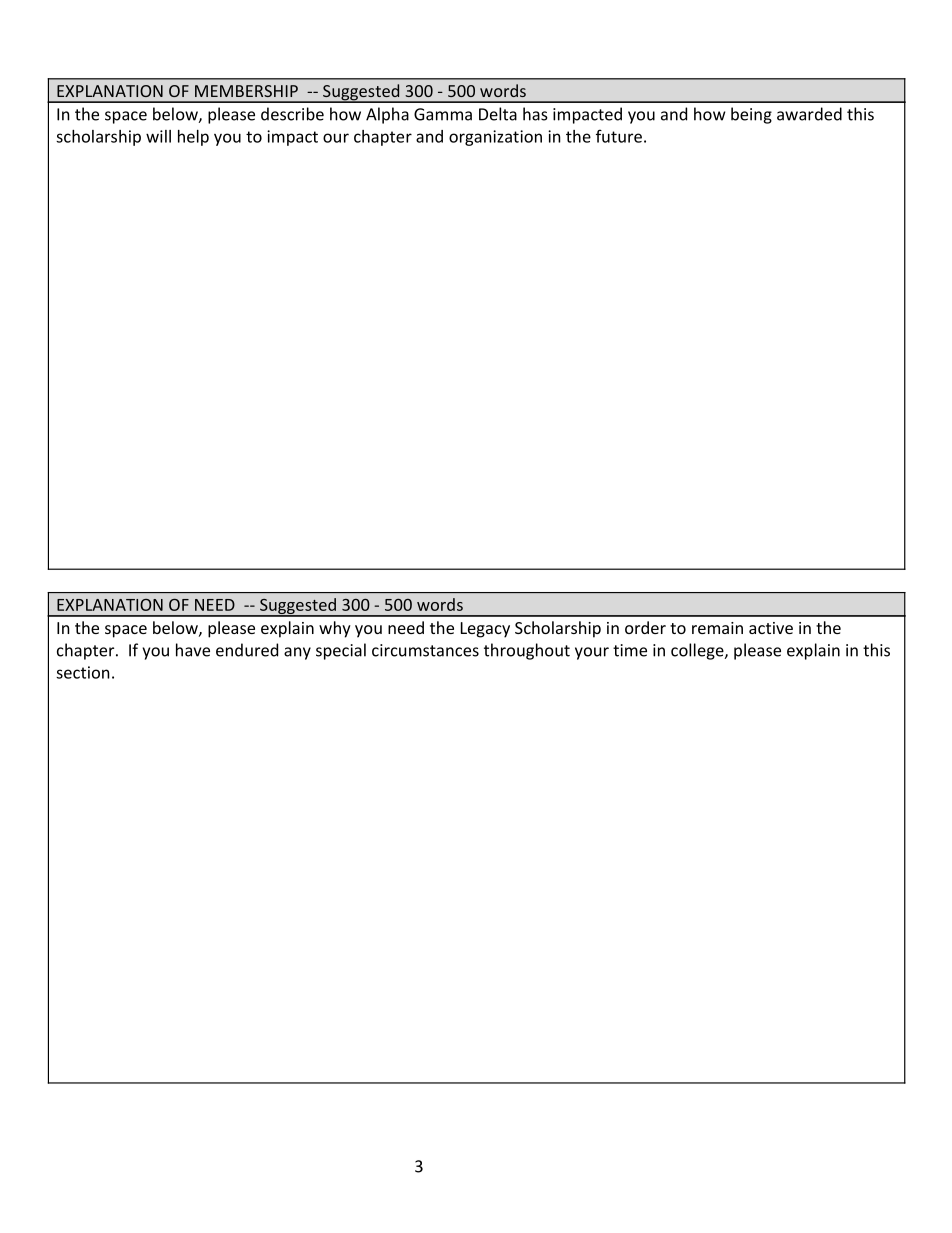  Describe the element at coordinates (751, 115) in the page. I see `being` at that location.
